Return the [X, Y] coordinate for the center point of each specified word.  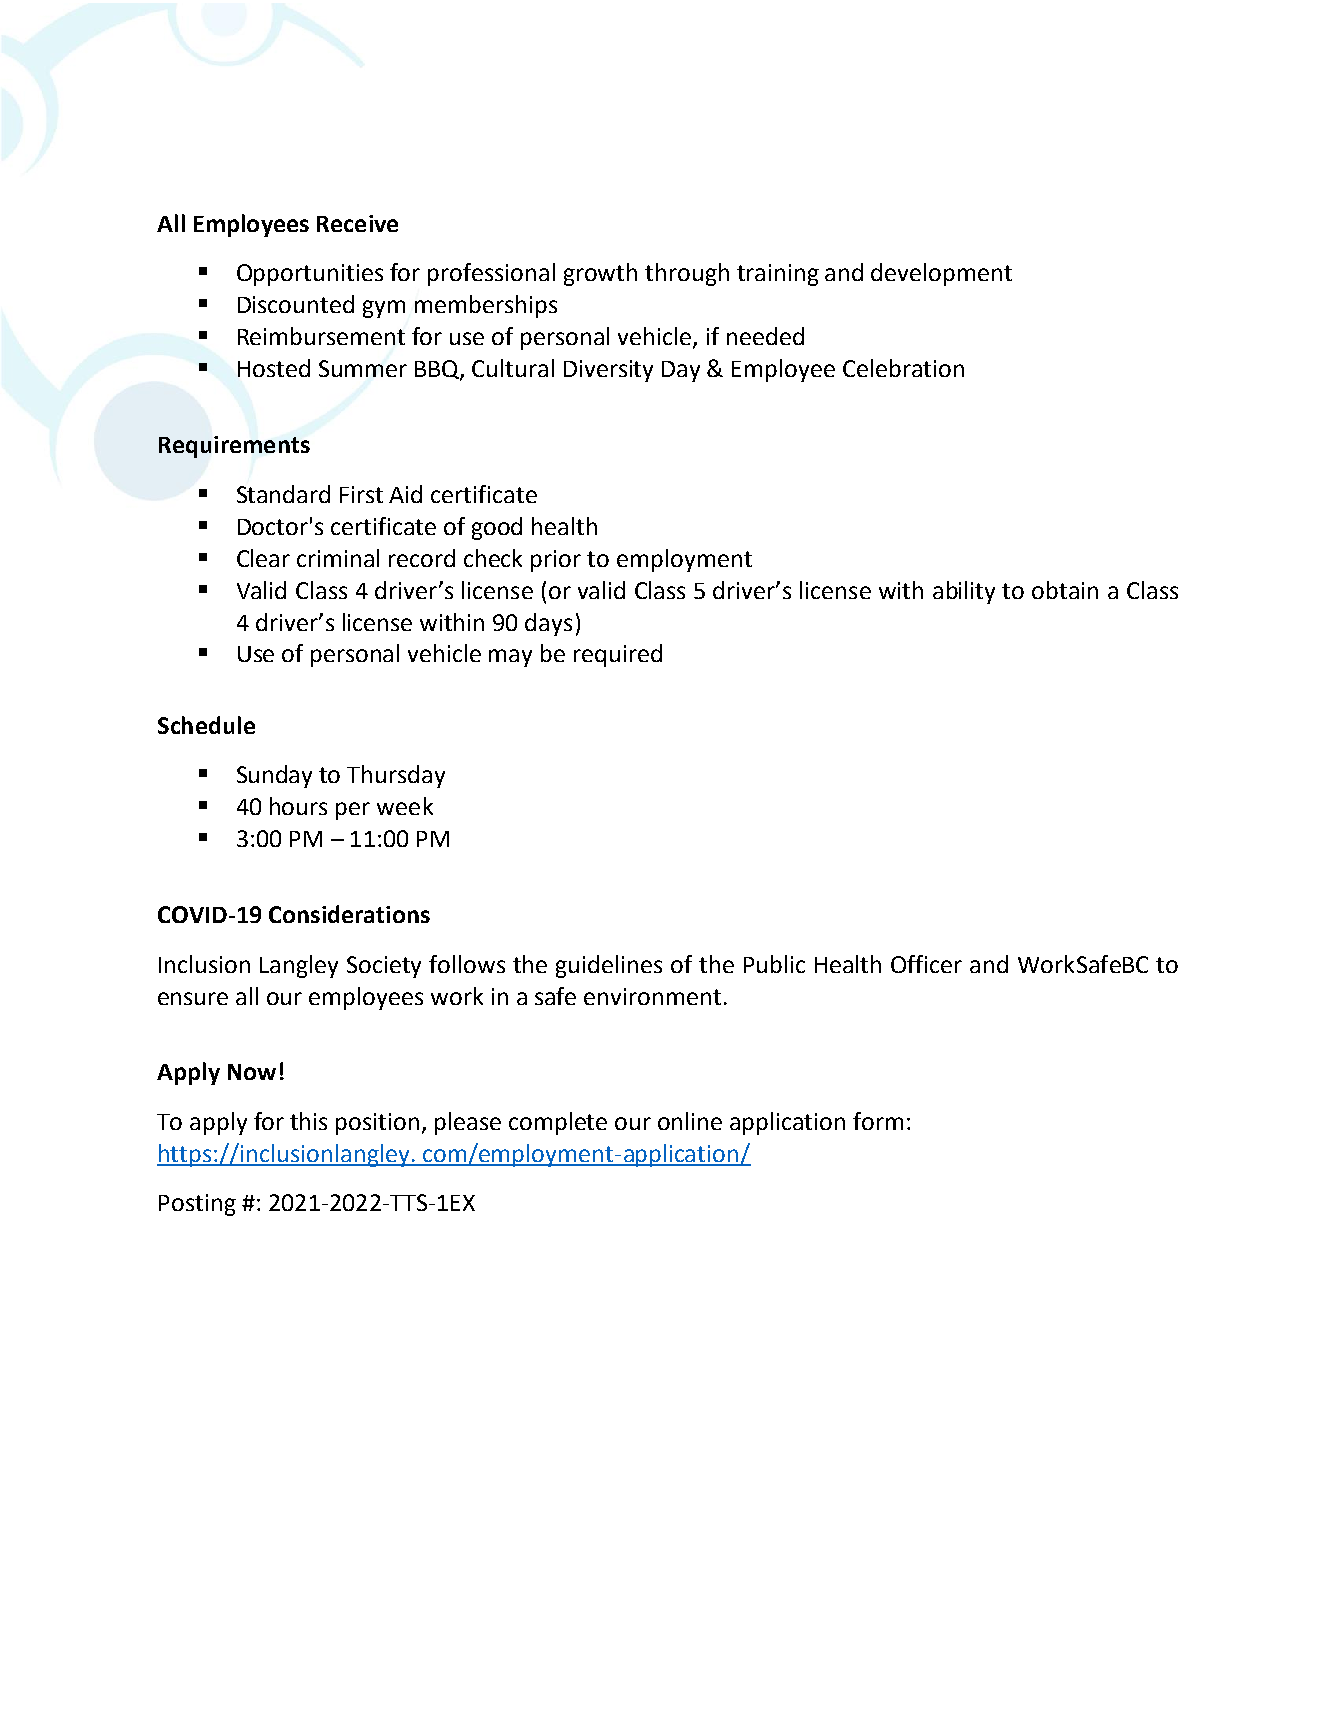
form [878, 1121]
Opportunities [310, 275]
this [308, 1121]
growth [600, 274]
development [941, 274]
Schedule [206, 725]
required [618, 655]
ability [964, 592]
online [690, 1121]
